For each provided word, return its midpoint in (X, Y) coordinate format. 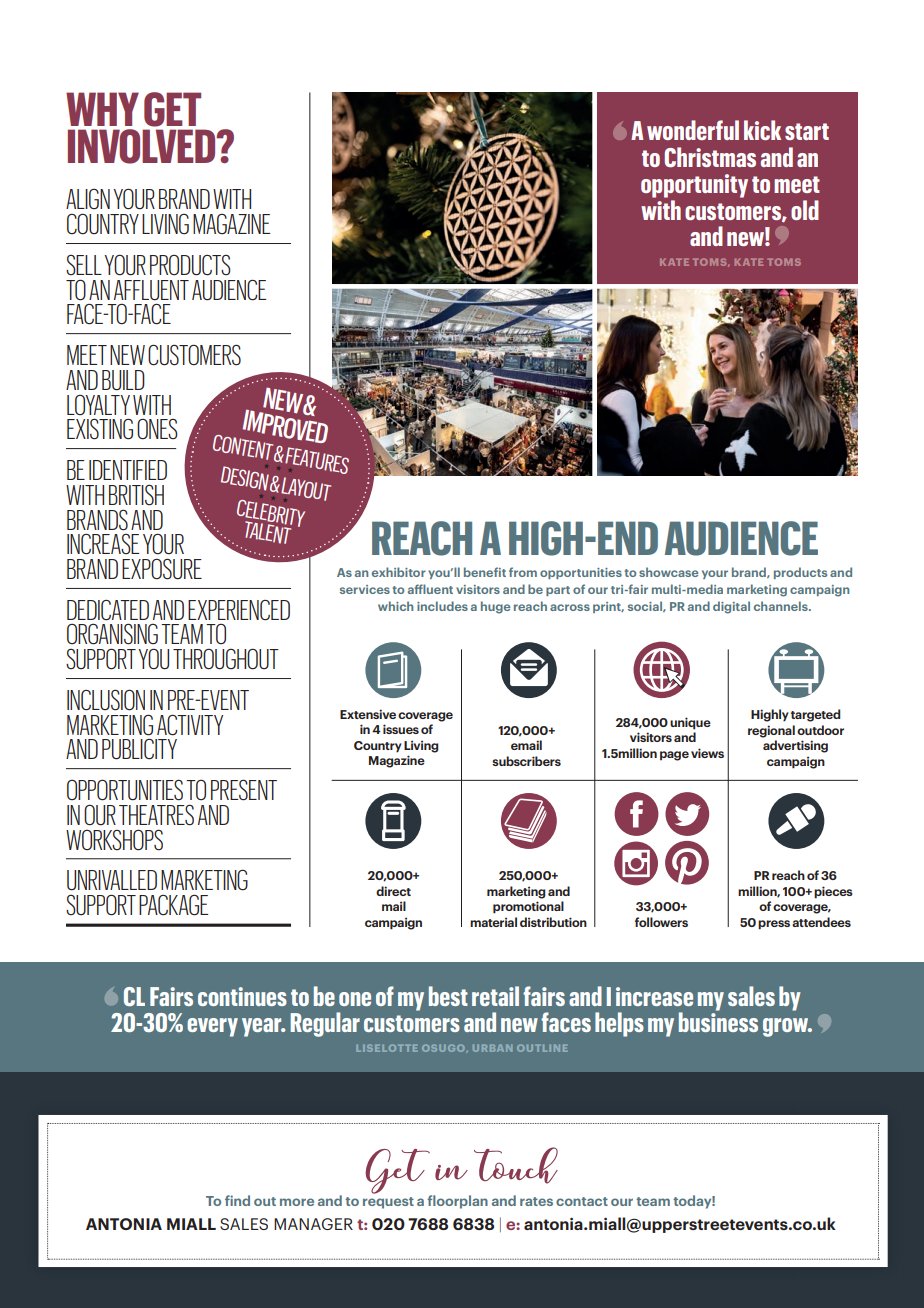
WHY (102, 109)
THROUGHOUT (226, 659)
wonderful (693, 130)
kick (762, 130)
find (237, 1200)
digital (731, 607)
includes (442, 606)
